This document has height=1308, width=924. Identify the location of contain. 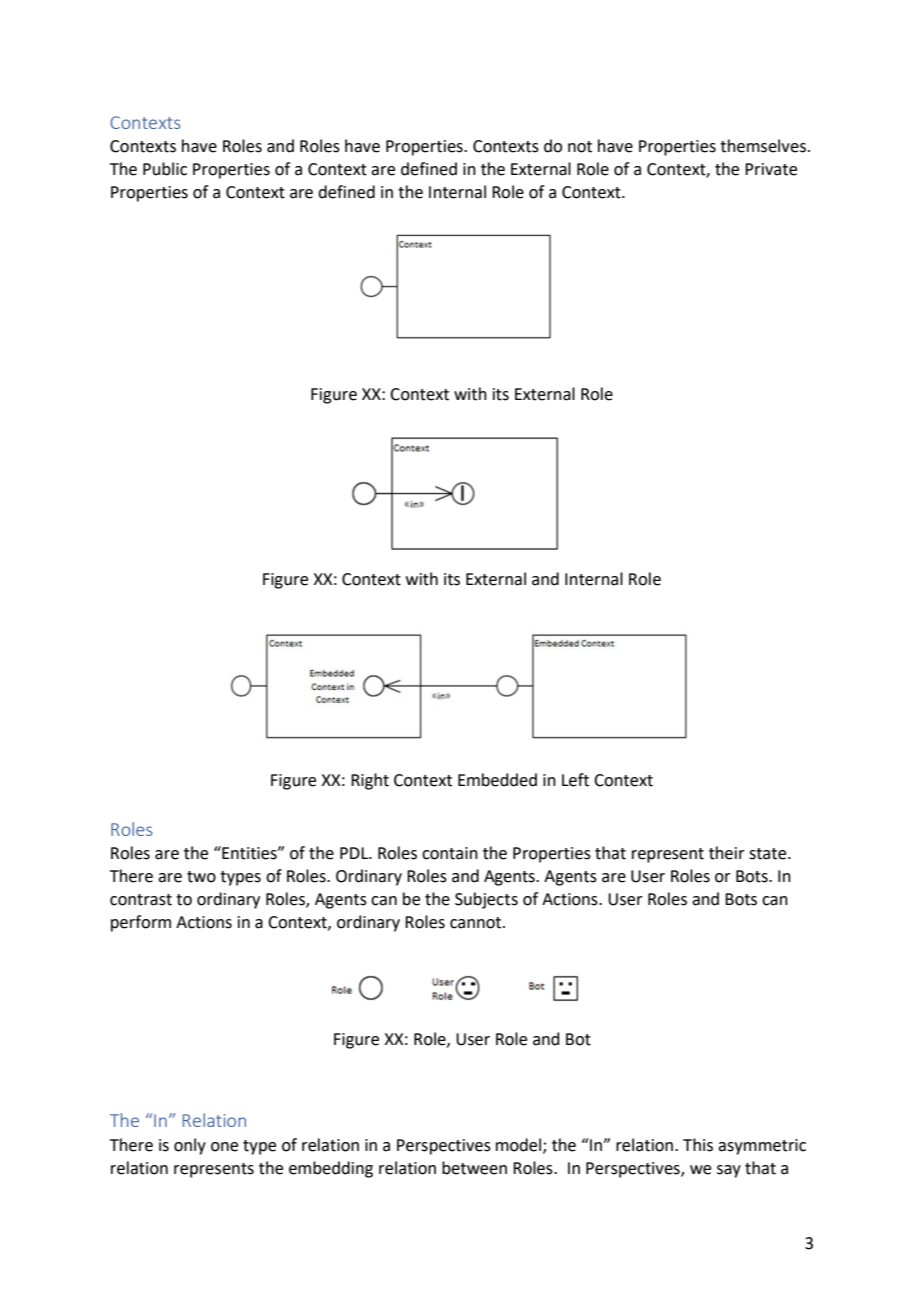
(450, 853).
